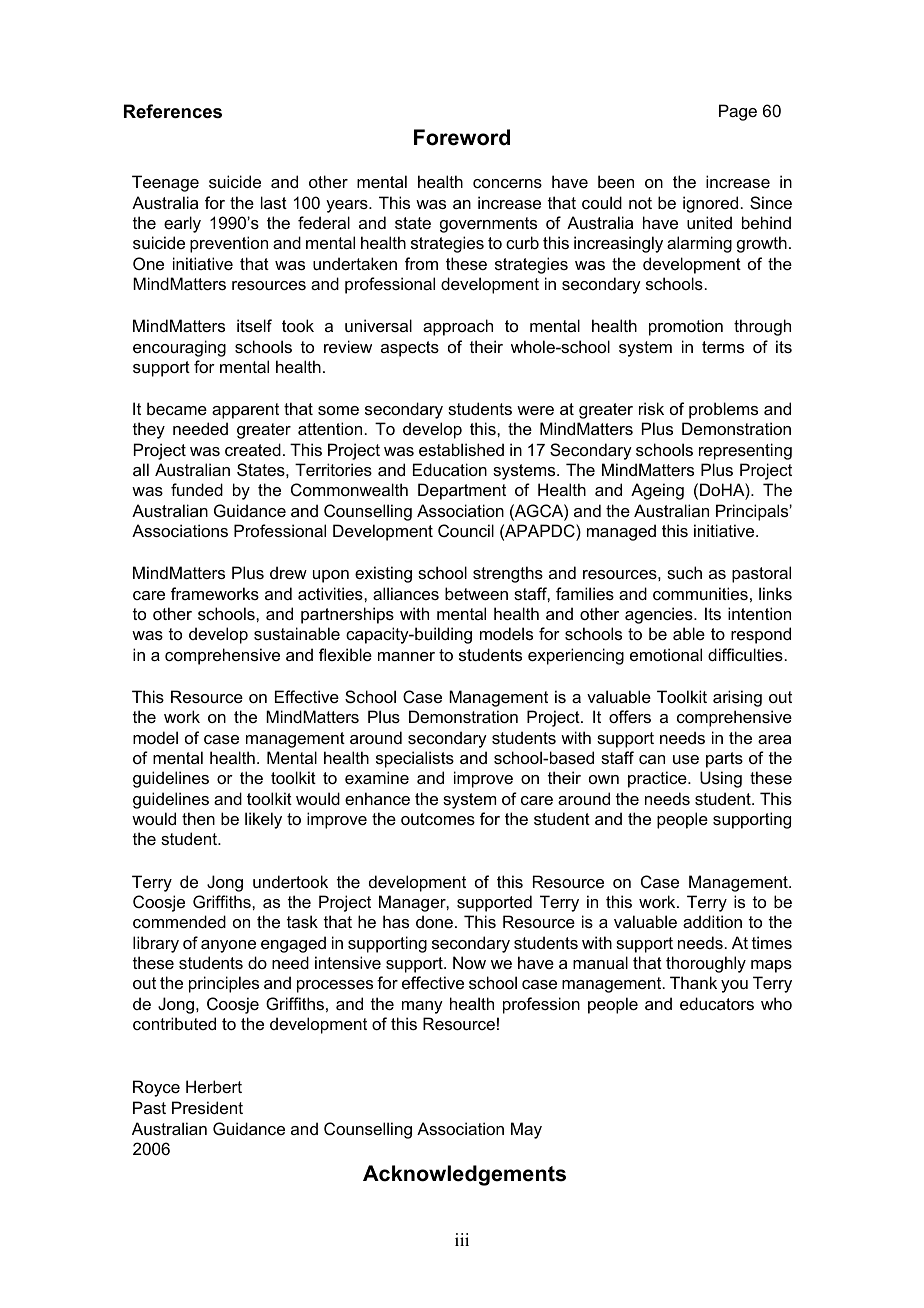  What do you see at coordinates (526, 1130) in the screenshot?
I see `May` at bounding box center [526, 1130].
